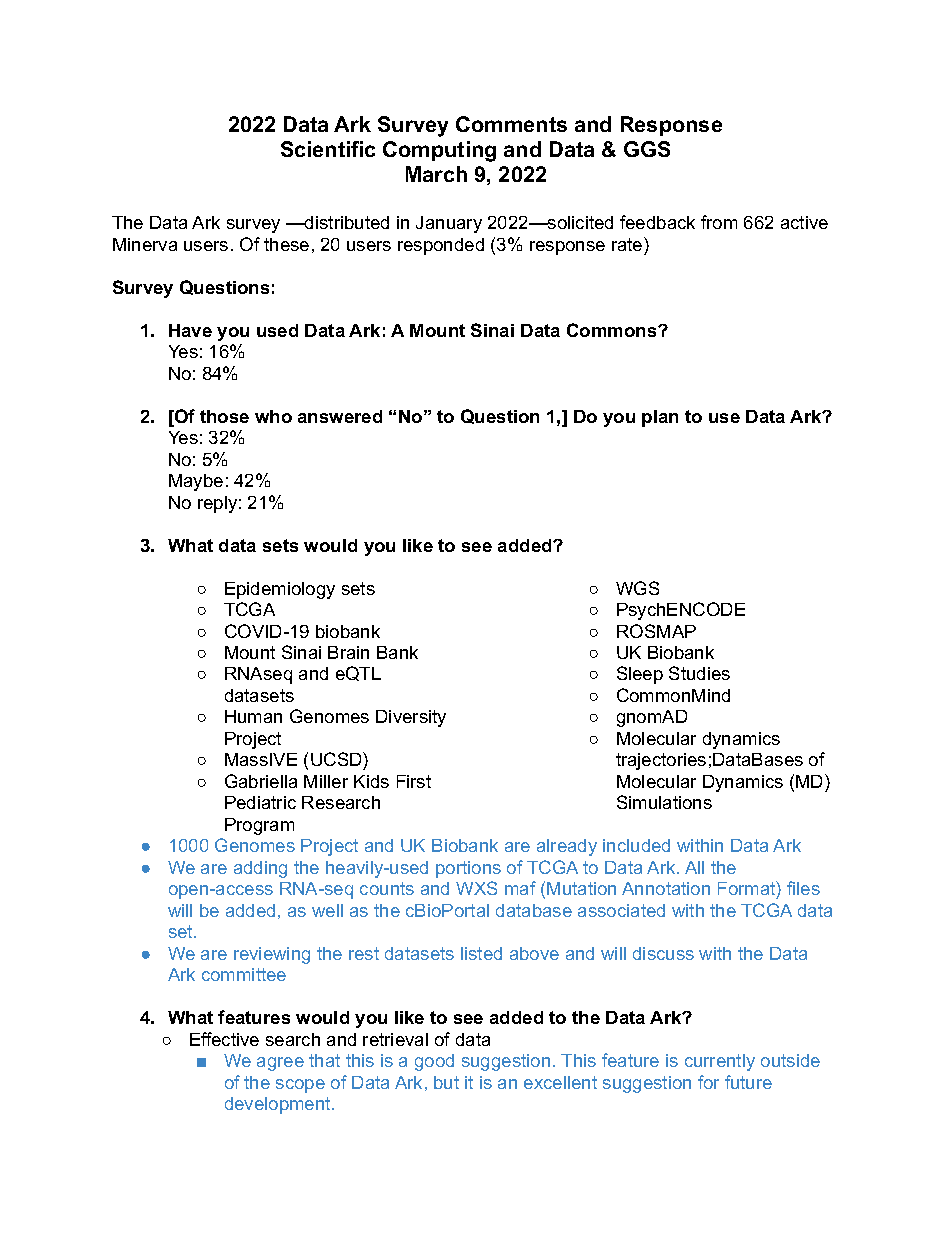 The image size is (952, 1233). Describe the element at coordinates (664, 802) in the screenshot. I see `Simulations` at that location.
